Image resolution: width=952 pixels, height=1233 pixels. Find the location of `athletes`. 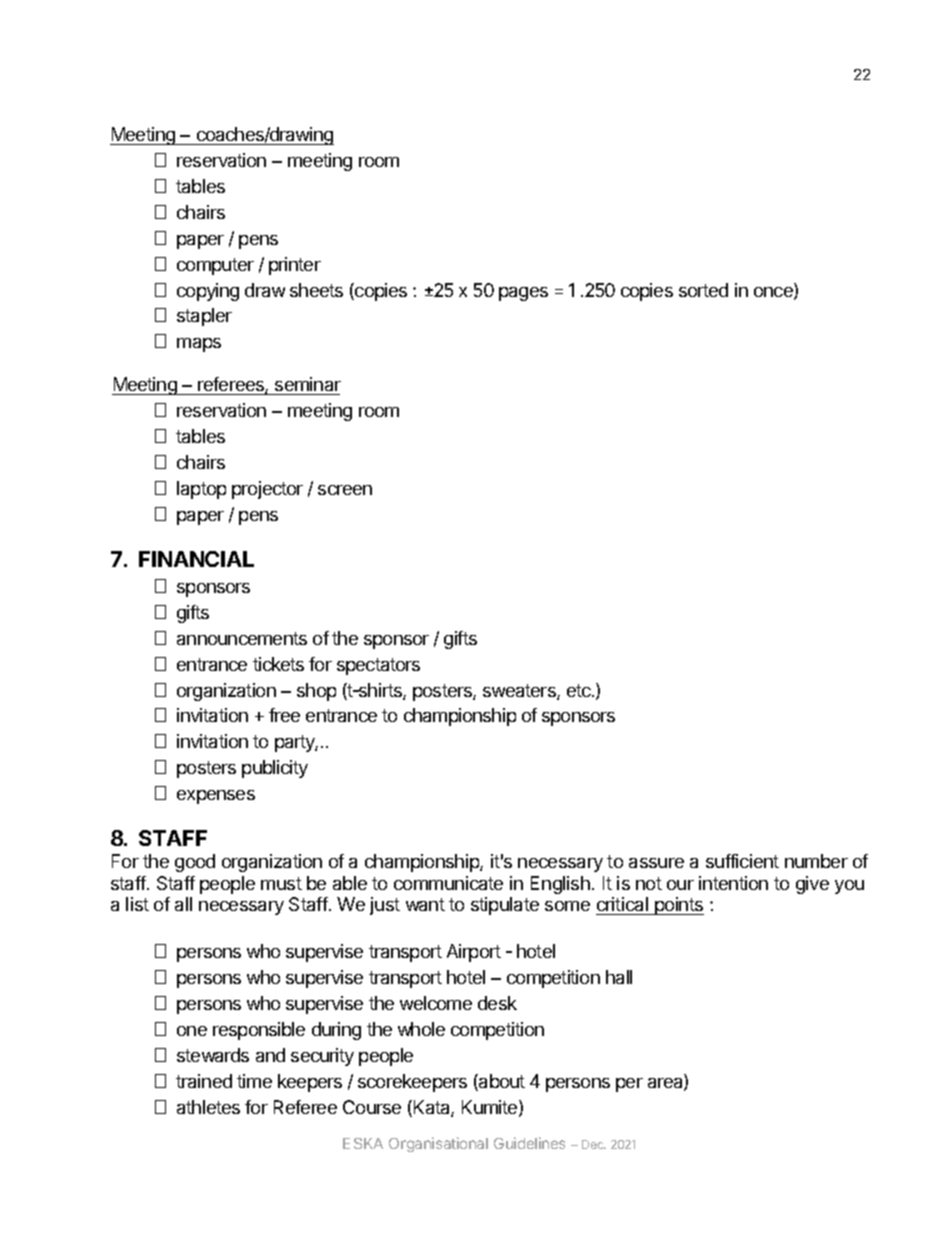

athletes is located at coordinates (208, 1107).
